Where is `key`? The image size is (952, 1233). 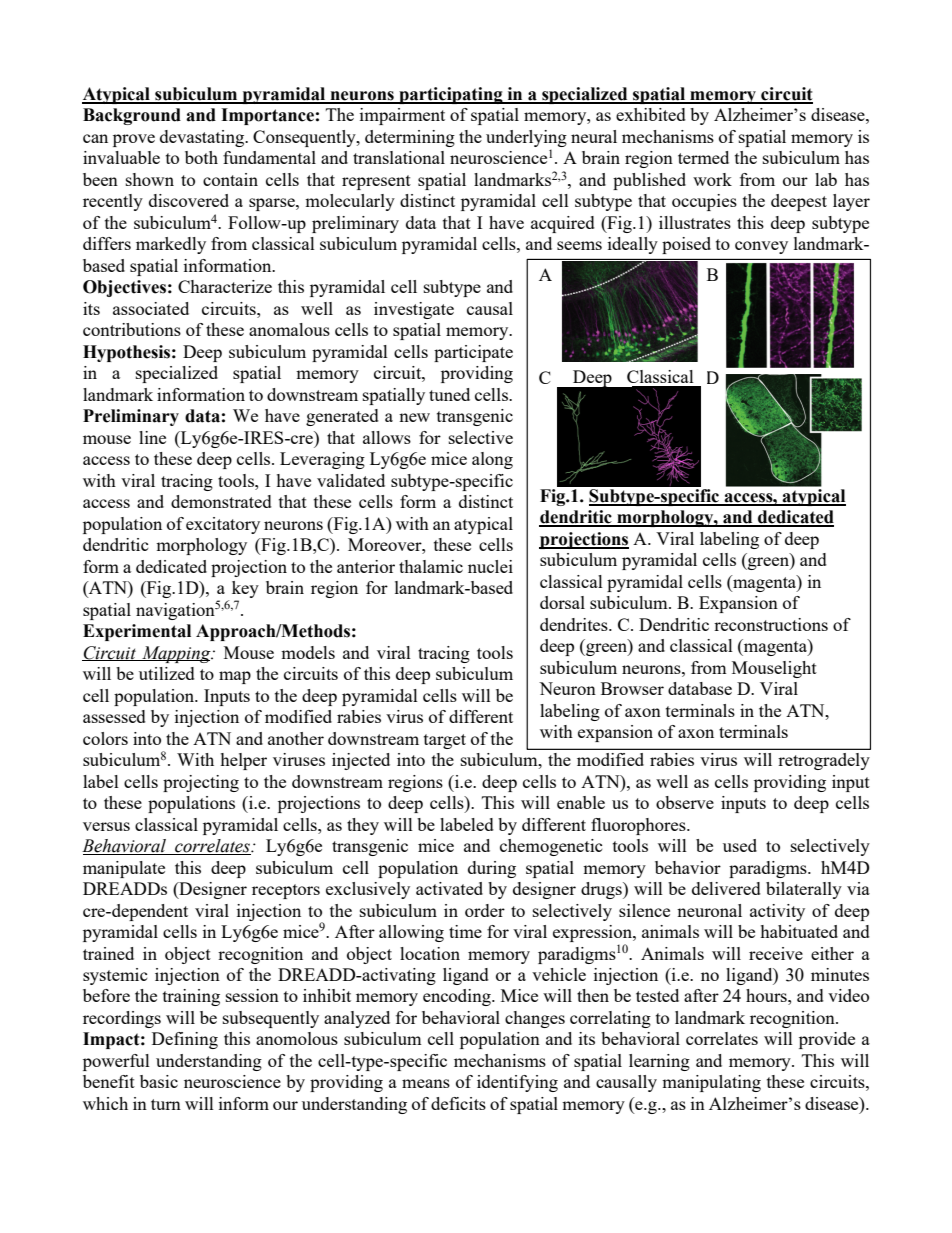 key is located at coordinates (245, 591).
